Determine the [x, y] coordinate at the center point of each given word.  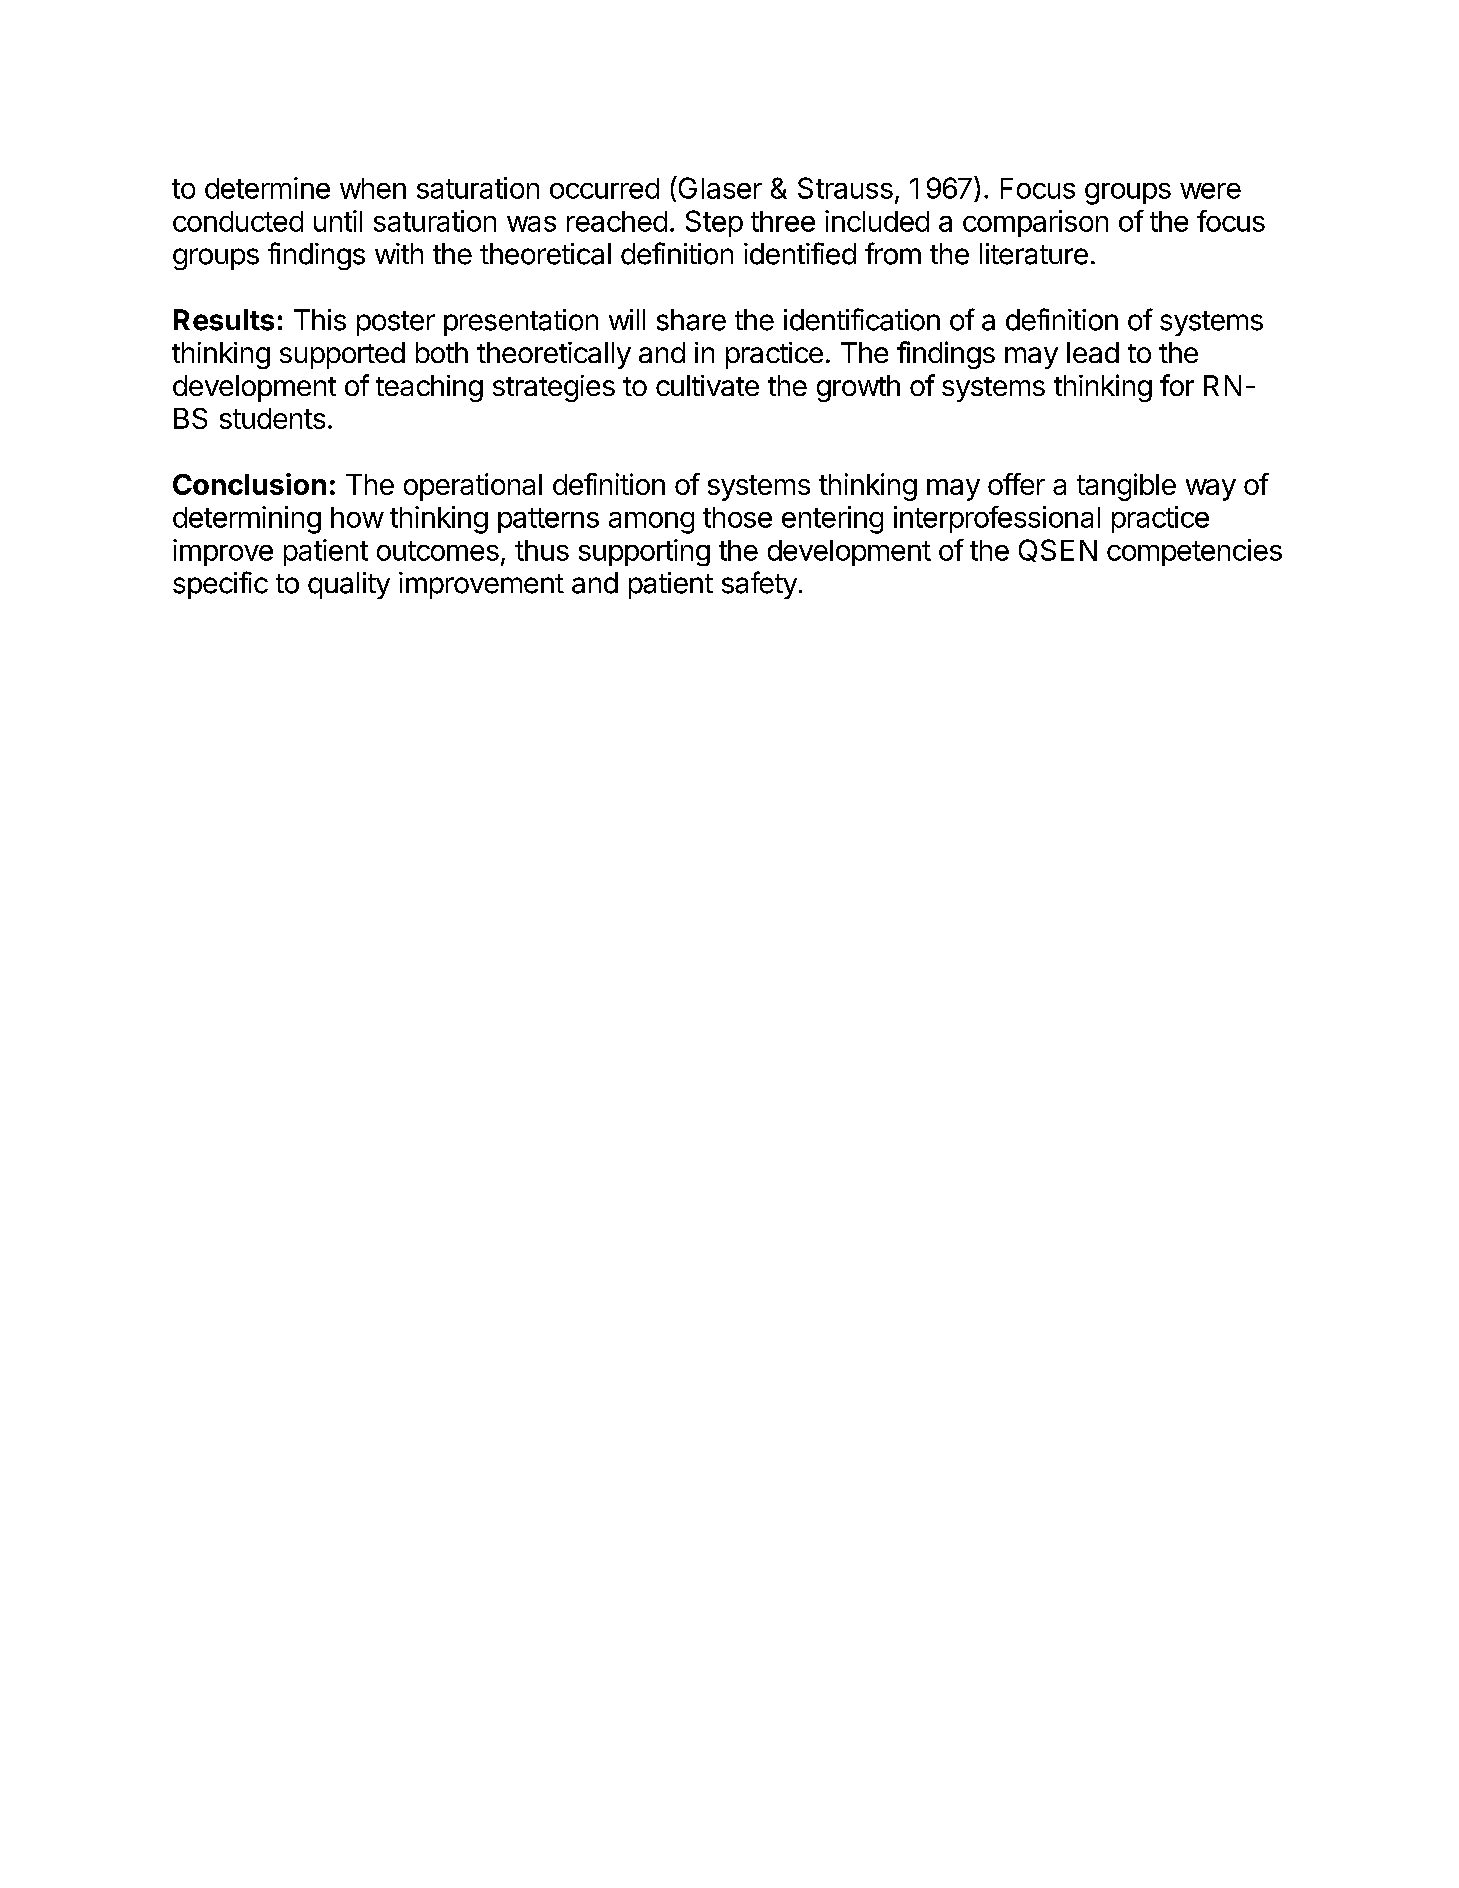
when [373, 188]
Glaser [719, 187]
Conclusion [249, 484]
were [1210, 191]
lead [1093, 352]
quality [349, 585]
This [320, 320]
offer [1016, 484]
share [691, 320]
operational [473, 487]
